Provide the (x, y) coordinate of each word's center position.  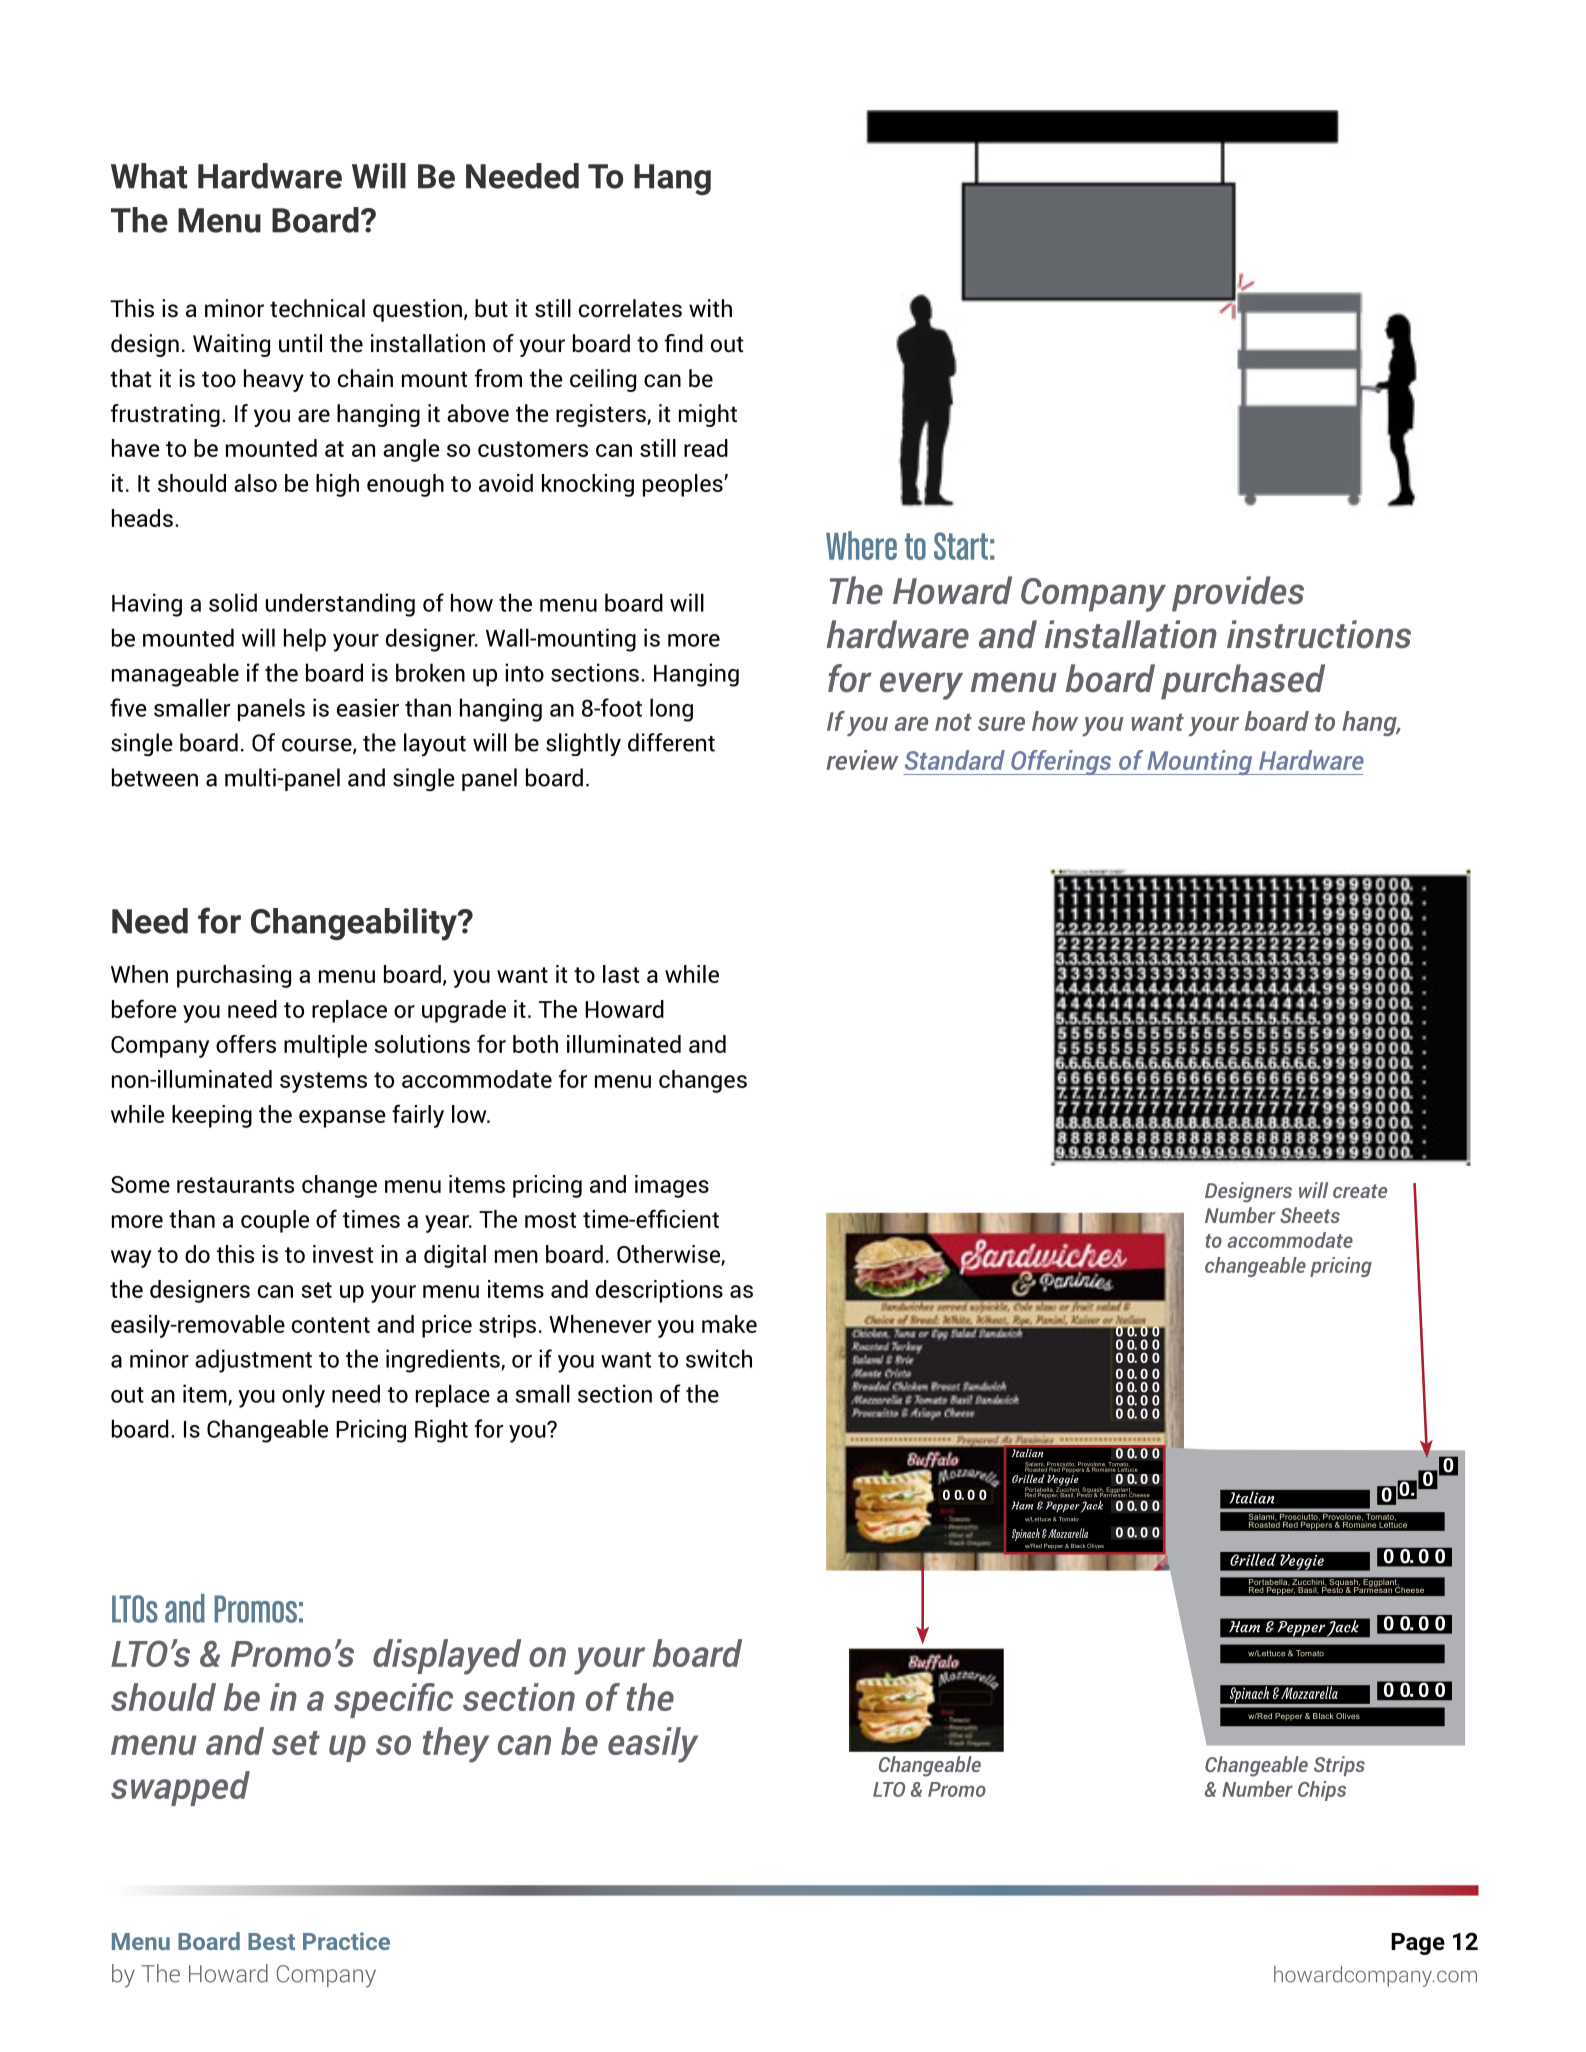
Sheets (1310, 1215)
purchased (1243, 682)
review (862, 760)
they (456, 1745)
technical (317, 308)
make (729, 1324)
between (155, 777)
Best (271, 1941)
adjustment (253, 1361)
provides (1238, 594)
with (710, 308)
